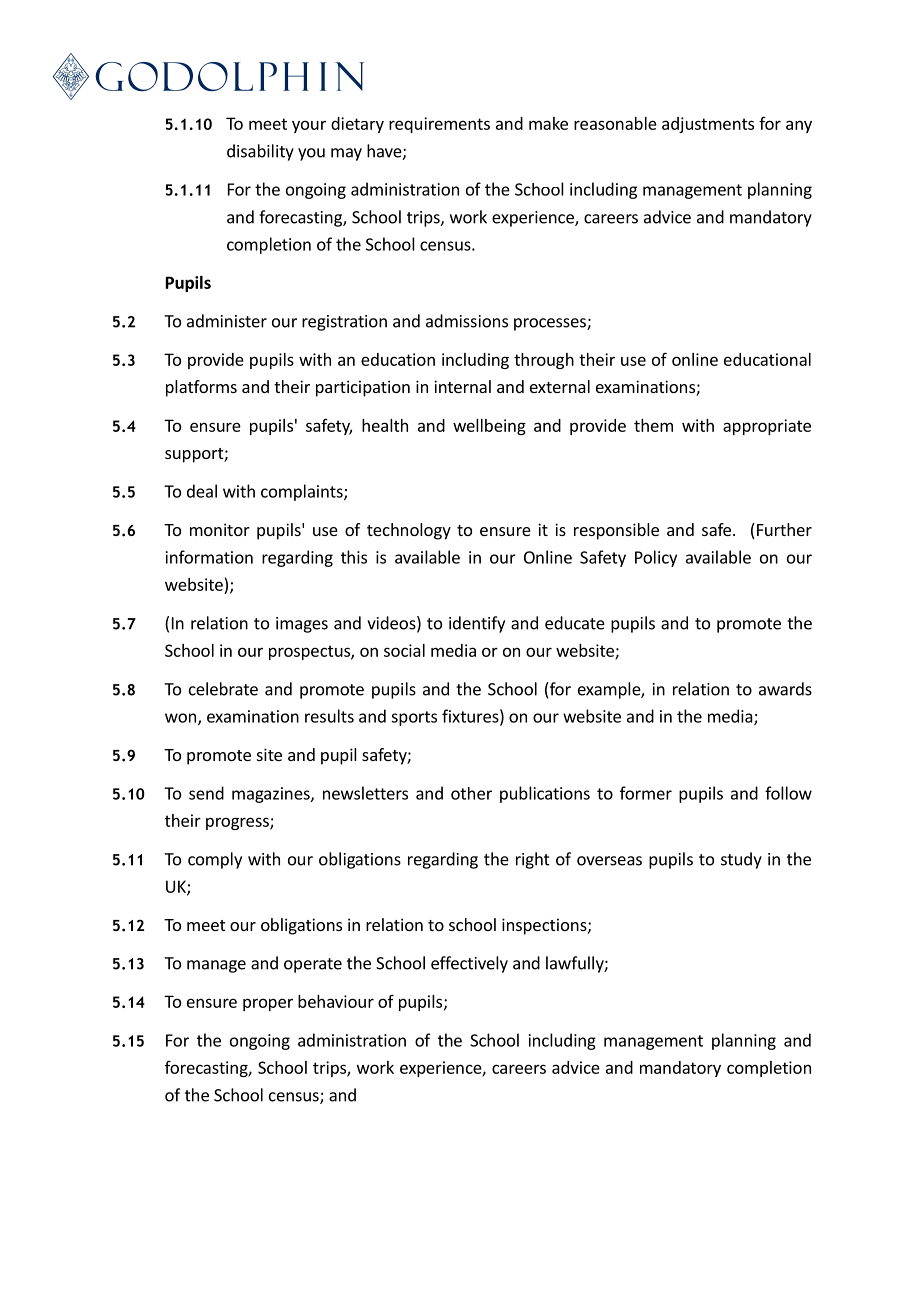 This image has width=924, height=1308. What do you see at coordinates (268, 1004) in the image?
I see `proper` at bounding box center [268, 1004].
